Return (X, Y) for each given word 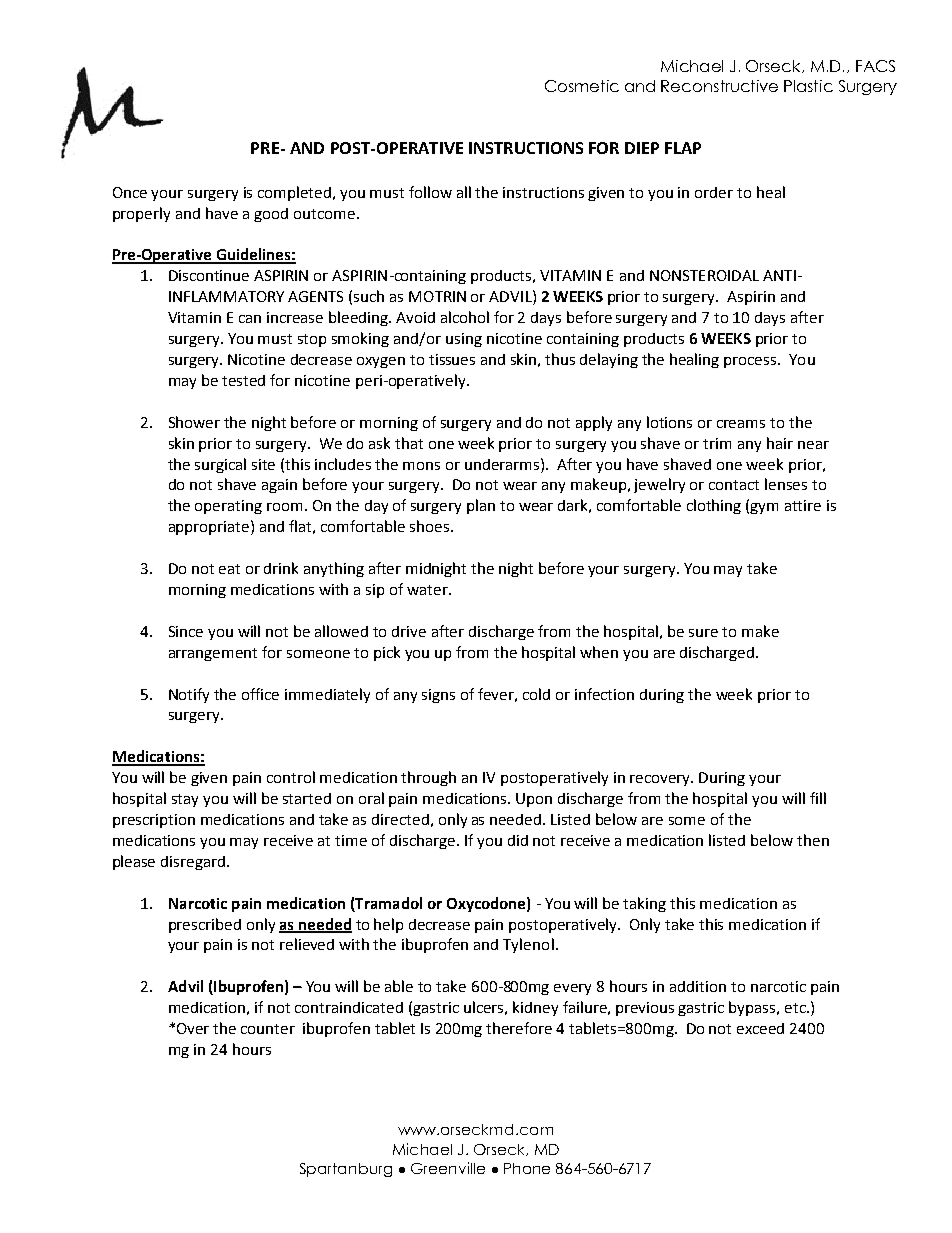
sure (703, 633)
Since (186, 631)
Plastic (808, 86)
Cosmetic (582, 86)
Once (130, 192)
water (429, 590)
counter (268, 1029)
